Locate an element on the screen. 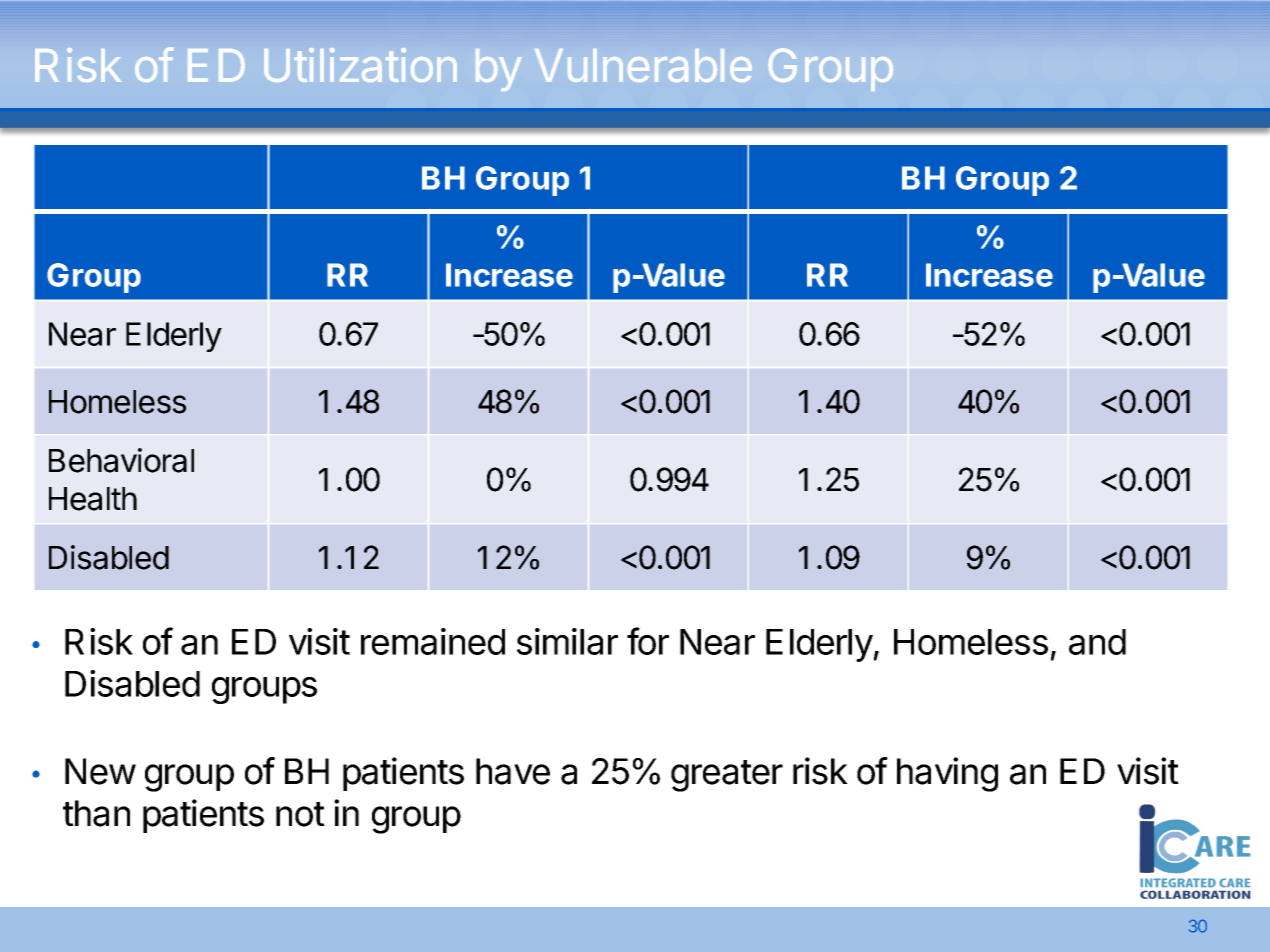  not is located at coordinates (300, 814).
